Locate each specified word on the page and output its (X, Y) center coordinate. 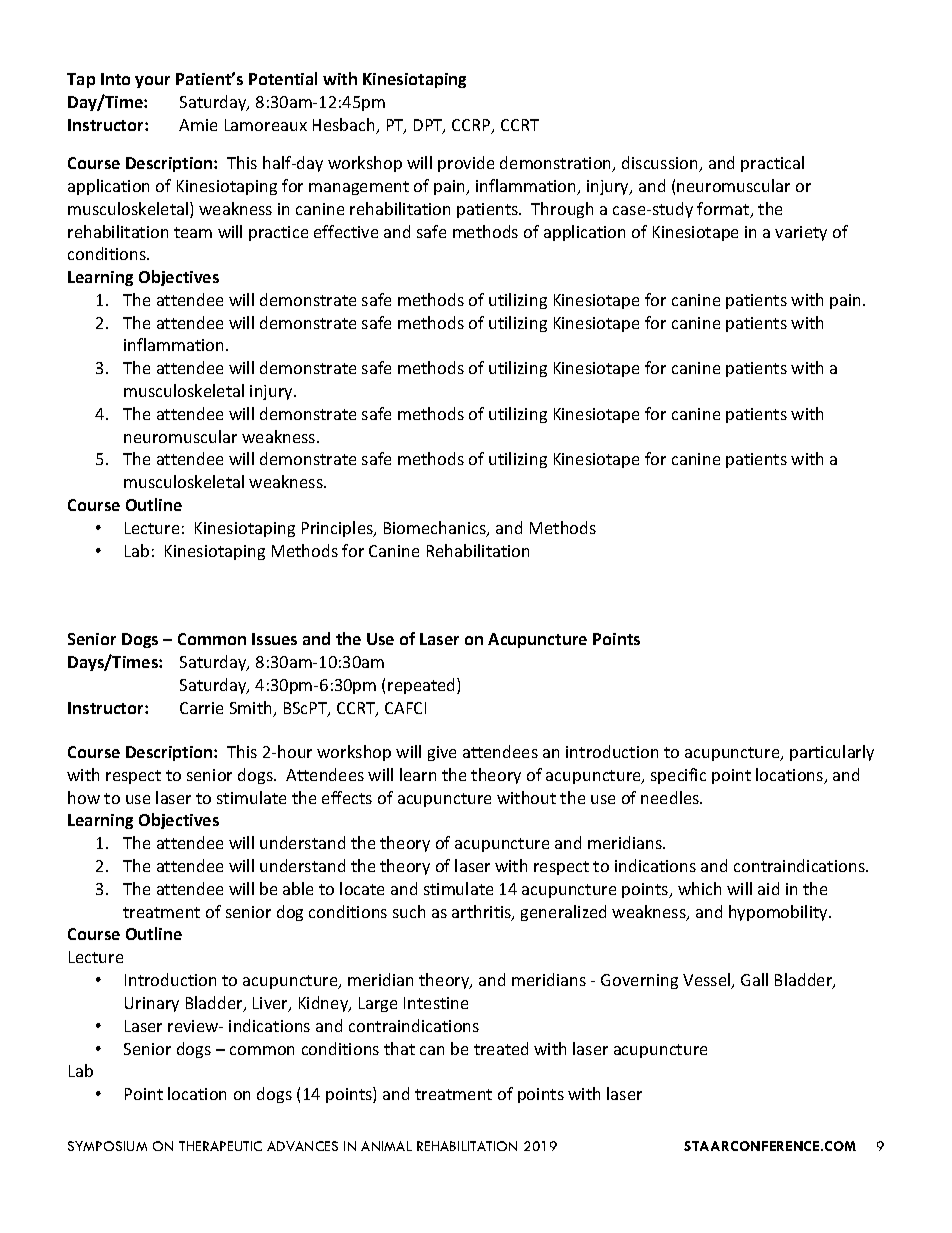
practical (772, 164)
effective (346, 231)
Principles (338, 529)
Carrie (201, 708)
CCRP (472, 126)
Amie (198, 125)
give (442, 753)
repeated (423, 686)
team (193, 232)
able (298, 888)
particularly (832, 753)
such (409, 911)
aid (768, 888)
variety (801, 233)
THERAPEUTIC (220, 1146)
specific (678, 776)
